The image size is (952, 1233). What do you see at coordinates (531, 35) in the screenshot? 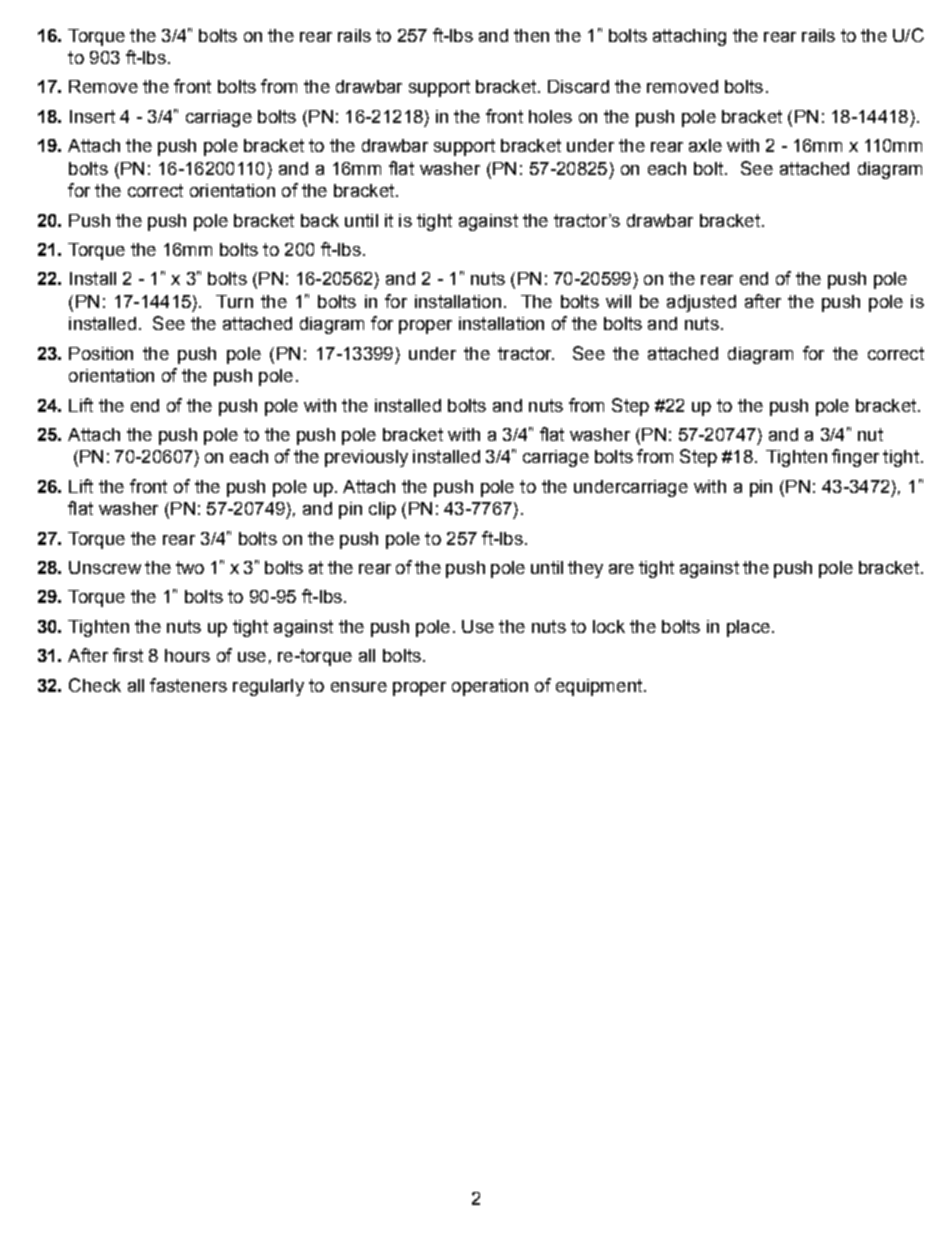
I see `then` at bounding box center [531, 35].
